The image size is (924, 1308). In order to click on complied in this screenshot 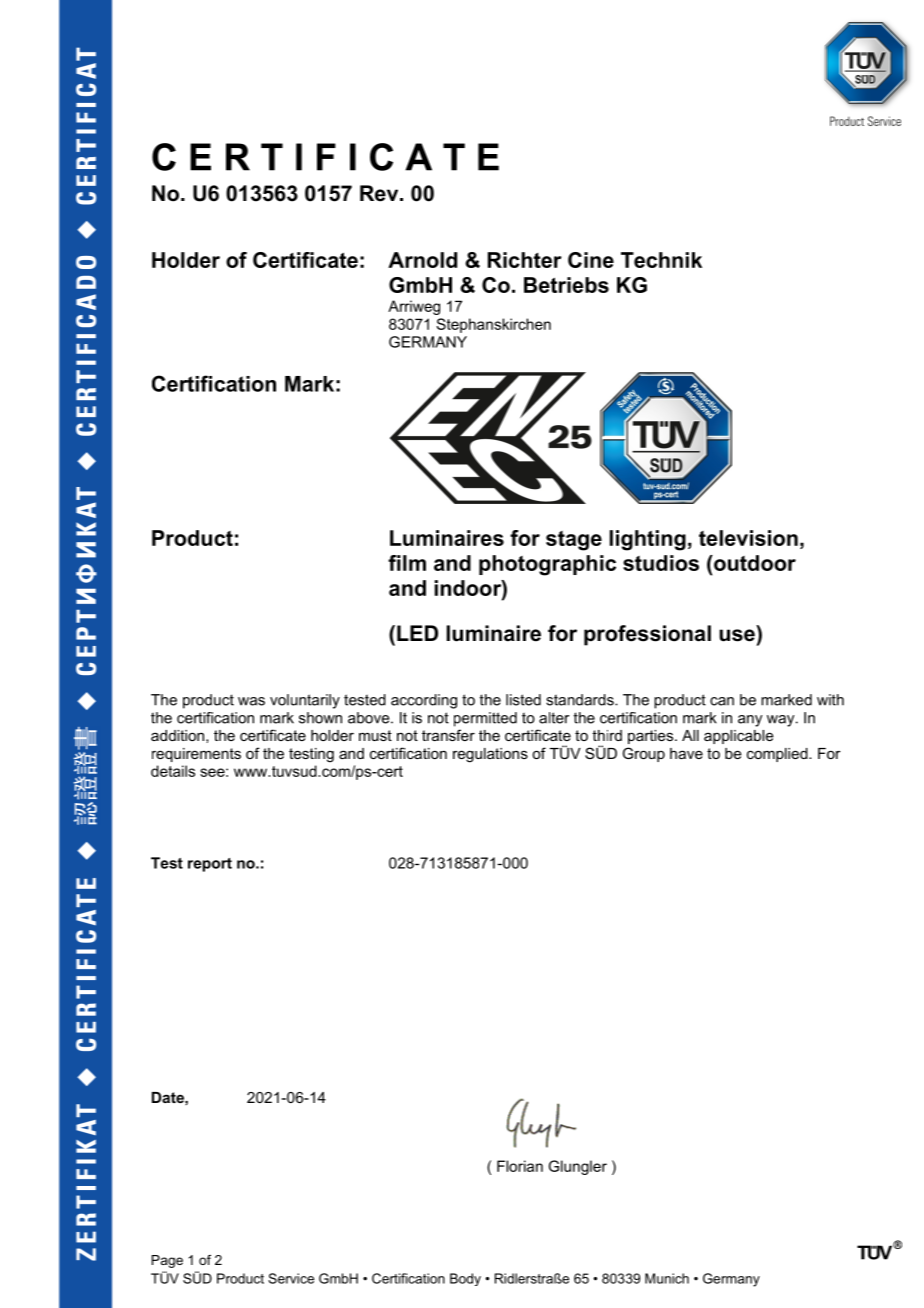, I will do `click(778, 755)`.
